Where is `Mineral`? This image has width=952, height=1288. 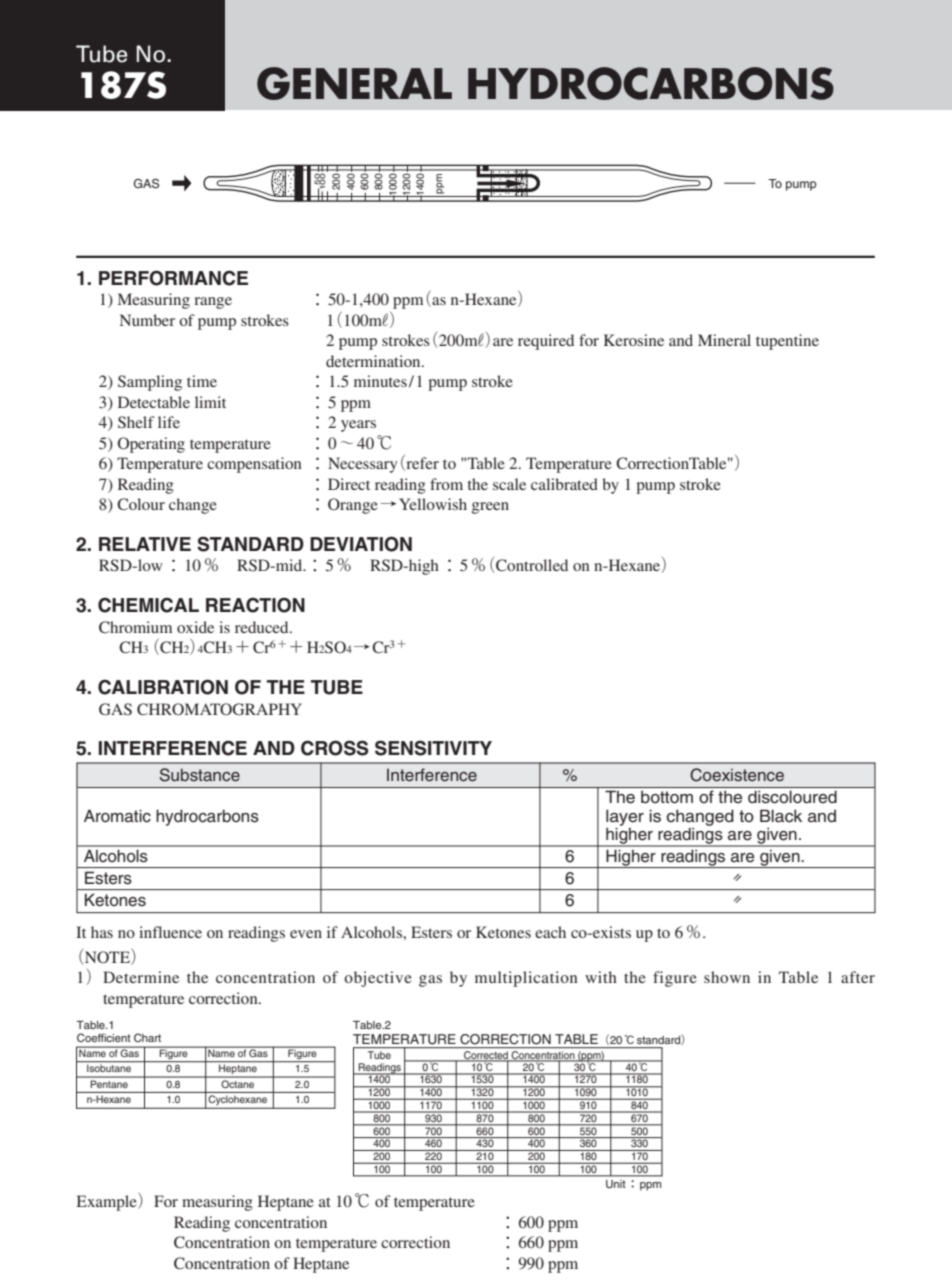 Mineral is located at coordinates (724, 340).
